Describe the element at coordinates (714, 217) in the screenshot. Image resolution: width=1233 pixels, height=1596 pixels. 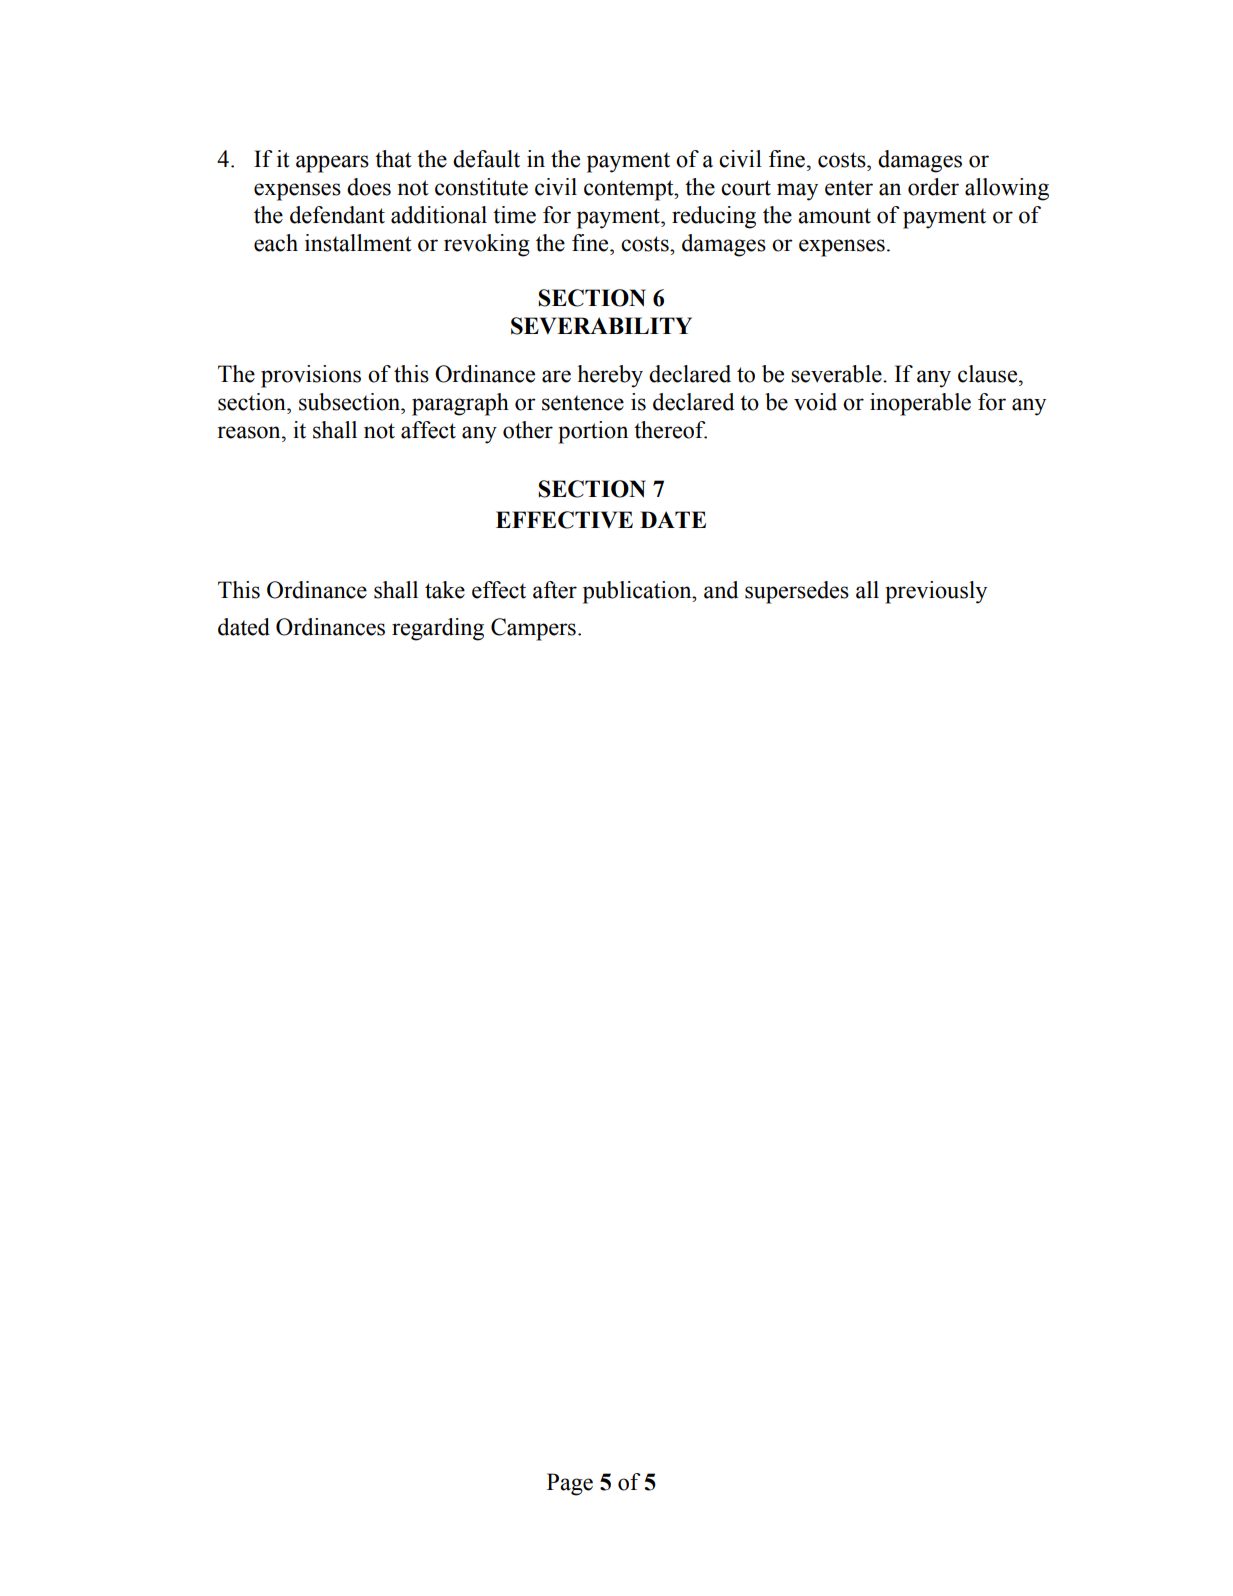
I see `reducing` at that location.
